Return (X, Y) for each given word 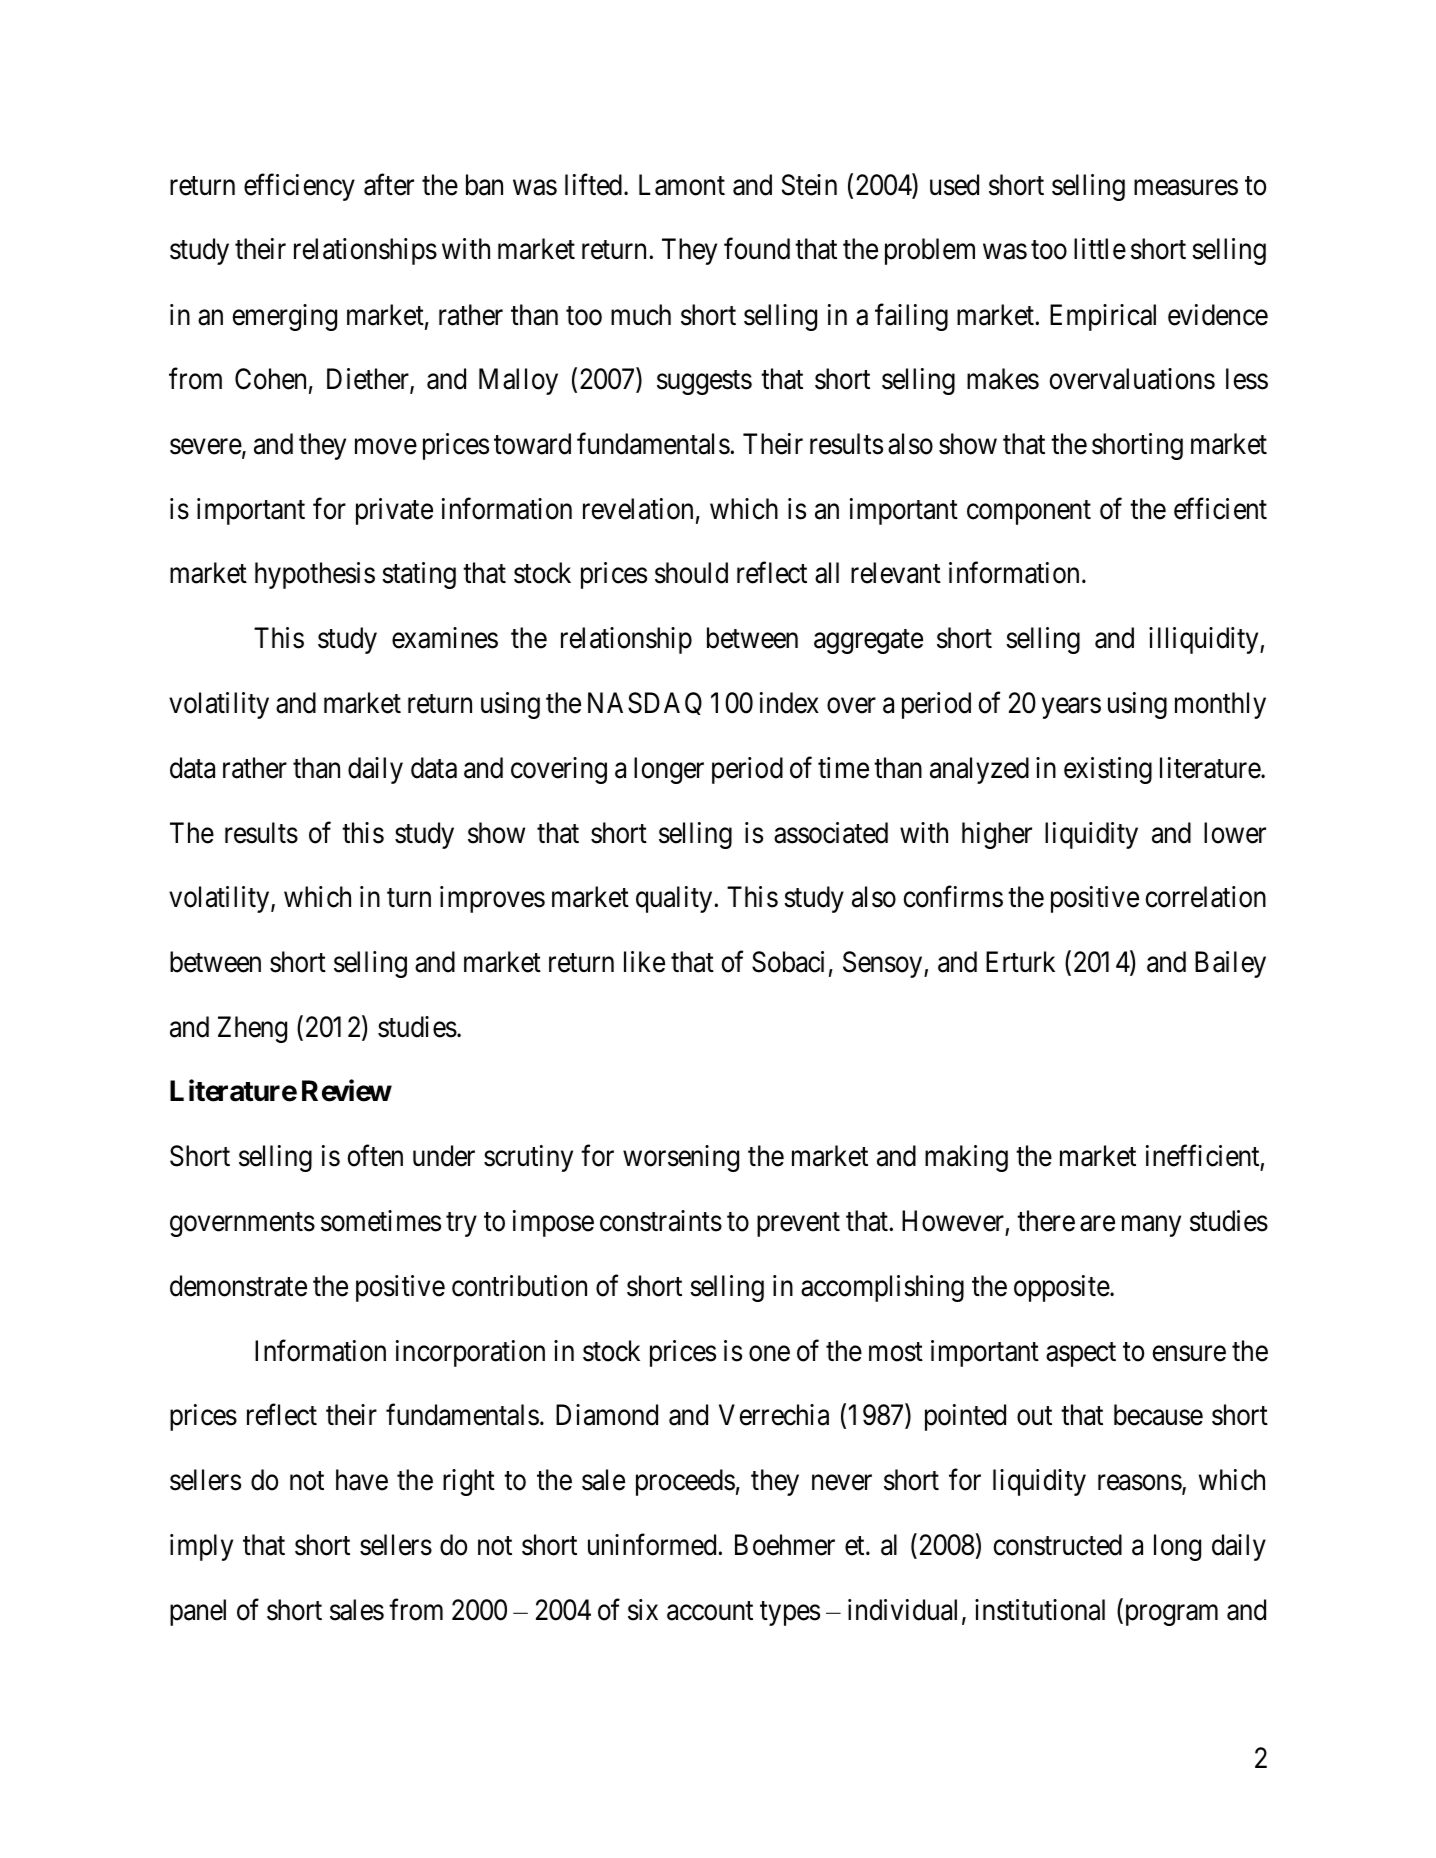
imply (201, 1547)
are (1097, 1224)
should (691, 573)
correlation (1205, 897)
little (1100, 249)
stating (419, 575)
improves (492, 899)
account (710, 1611)
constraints (661, 1221)
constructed (1057, 1545)
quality (675, 899)
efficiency (299, 187)
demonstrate (238, 1286)
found (757, 249)
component (1029, 512)
